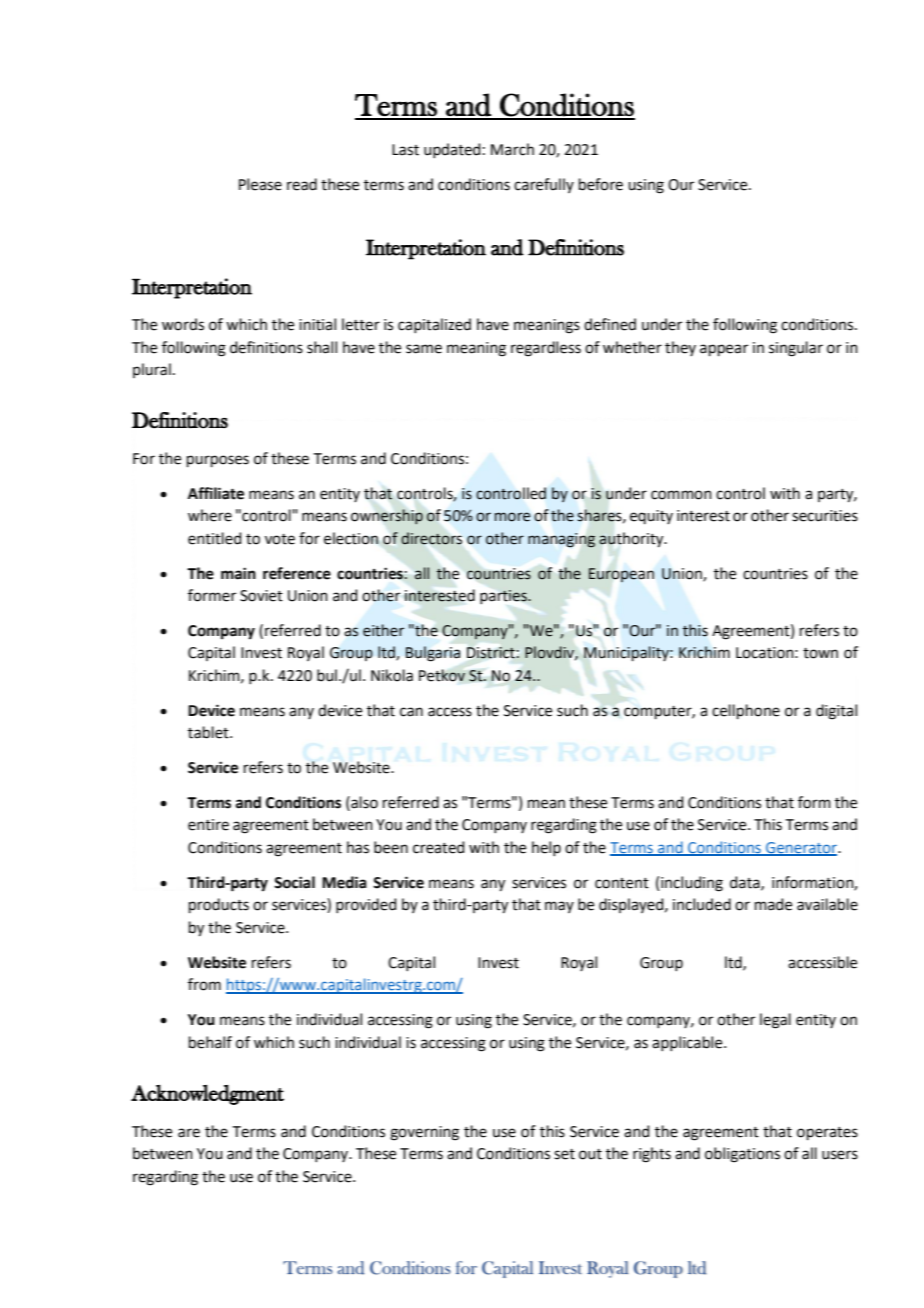 The image size is (924, 1308). Describe the element at coordinates (491, 653) in the image. I see `District` at that location.
